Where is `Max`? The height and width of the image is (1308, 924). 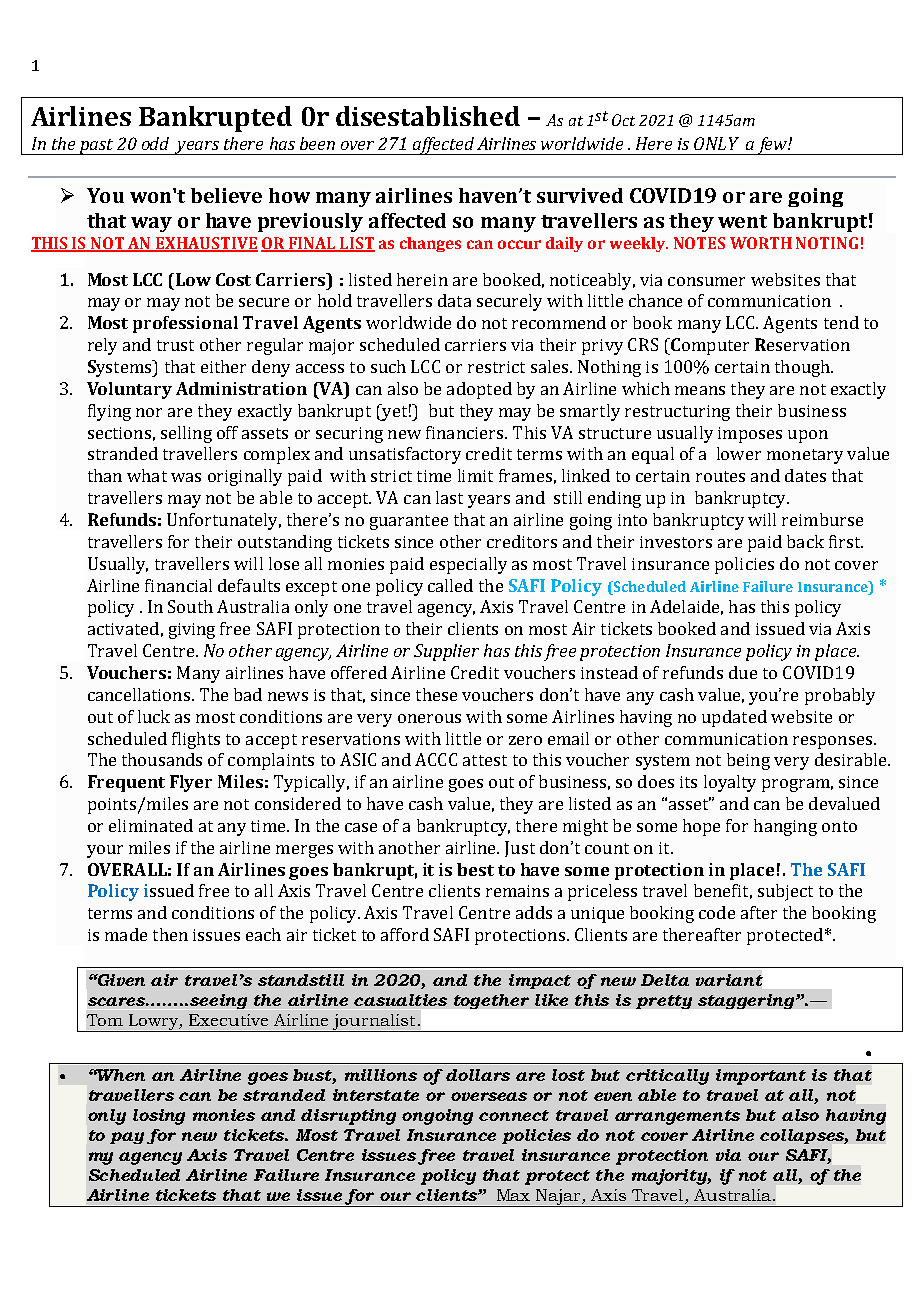
Max is located at coordinates (513, 1195).
